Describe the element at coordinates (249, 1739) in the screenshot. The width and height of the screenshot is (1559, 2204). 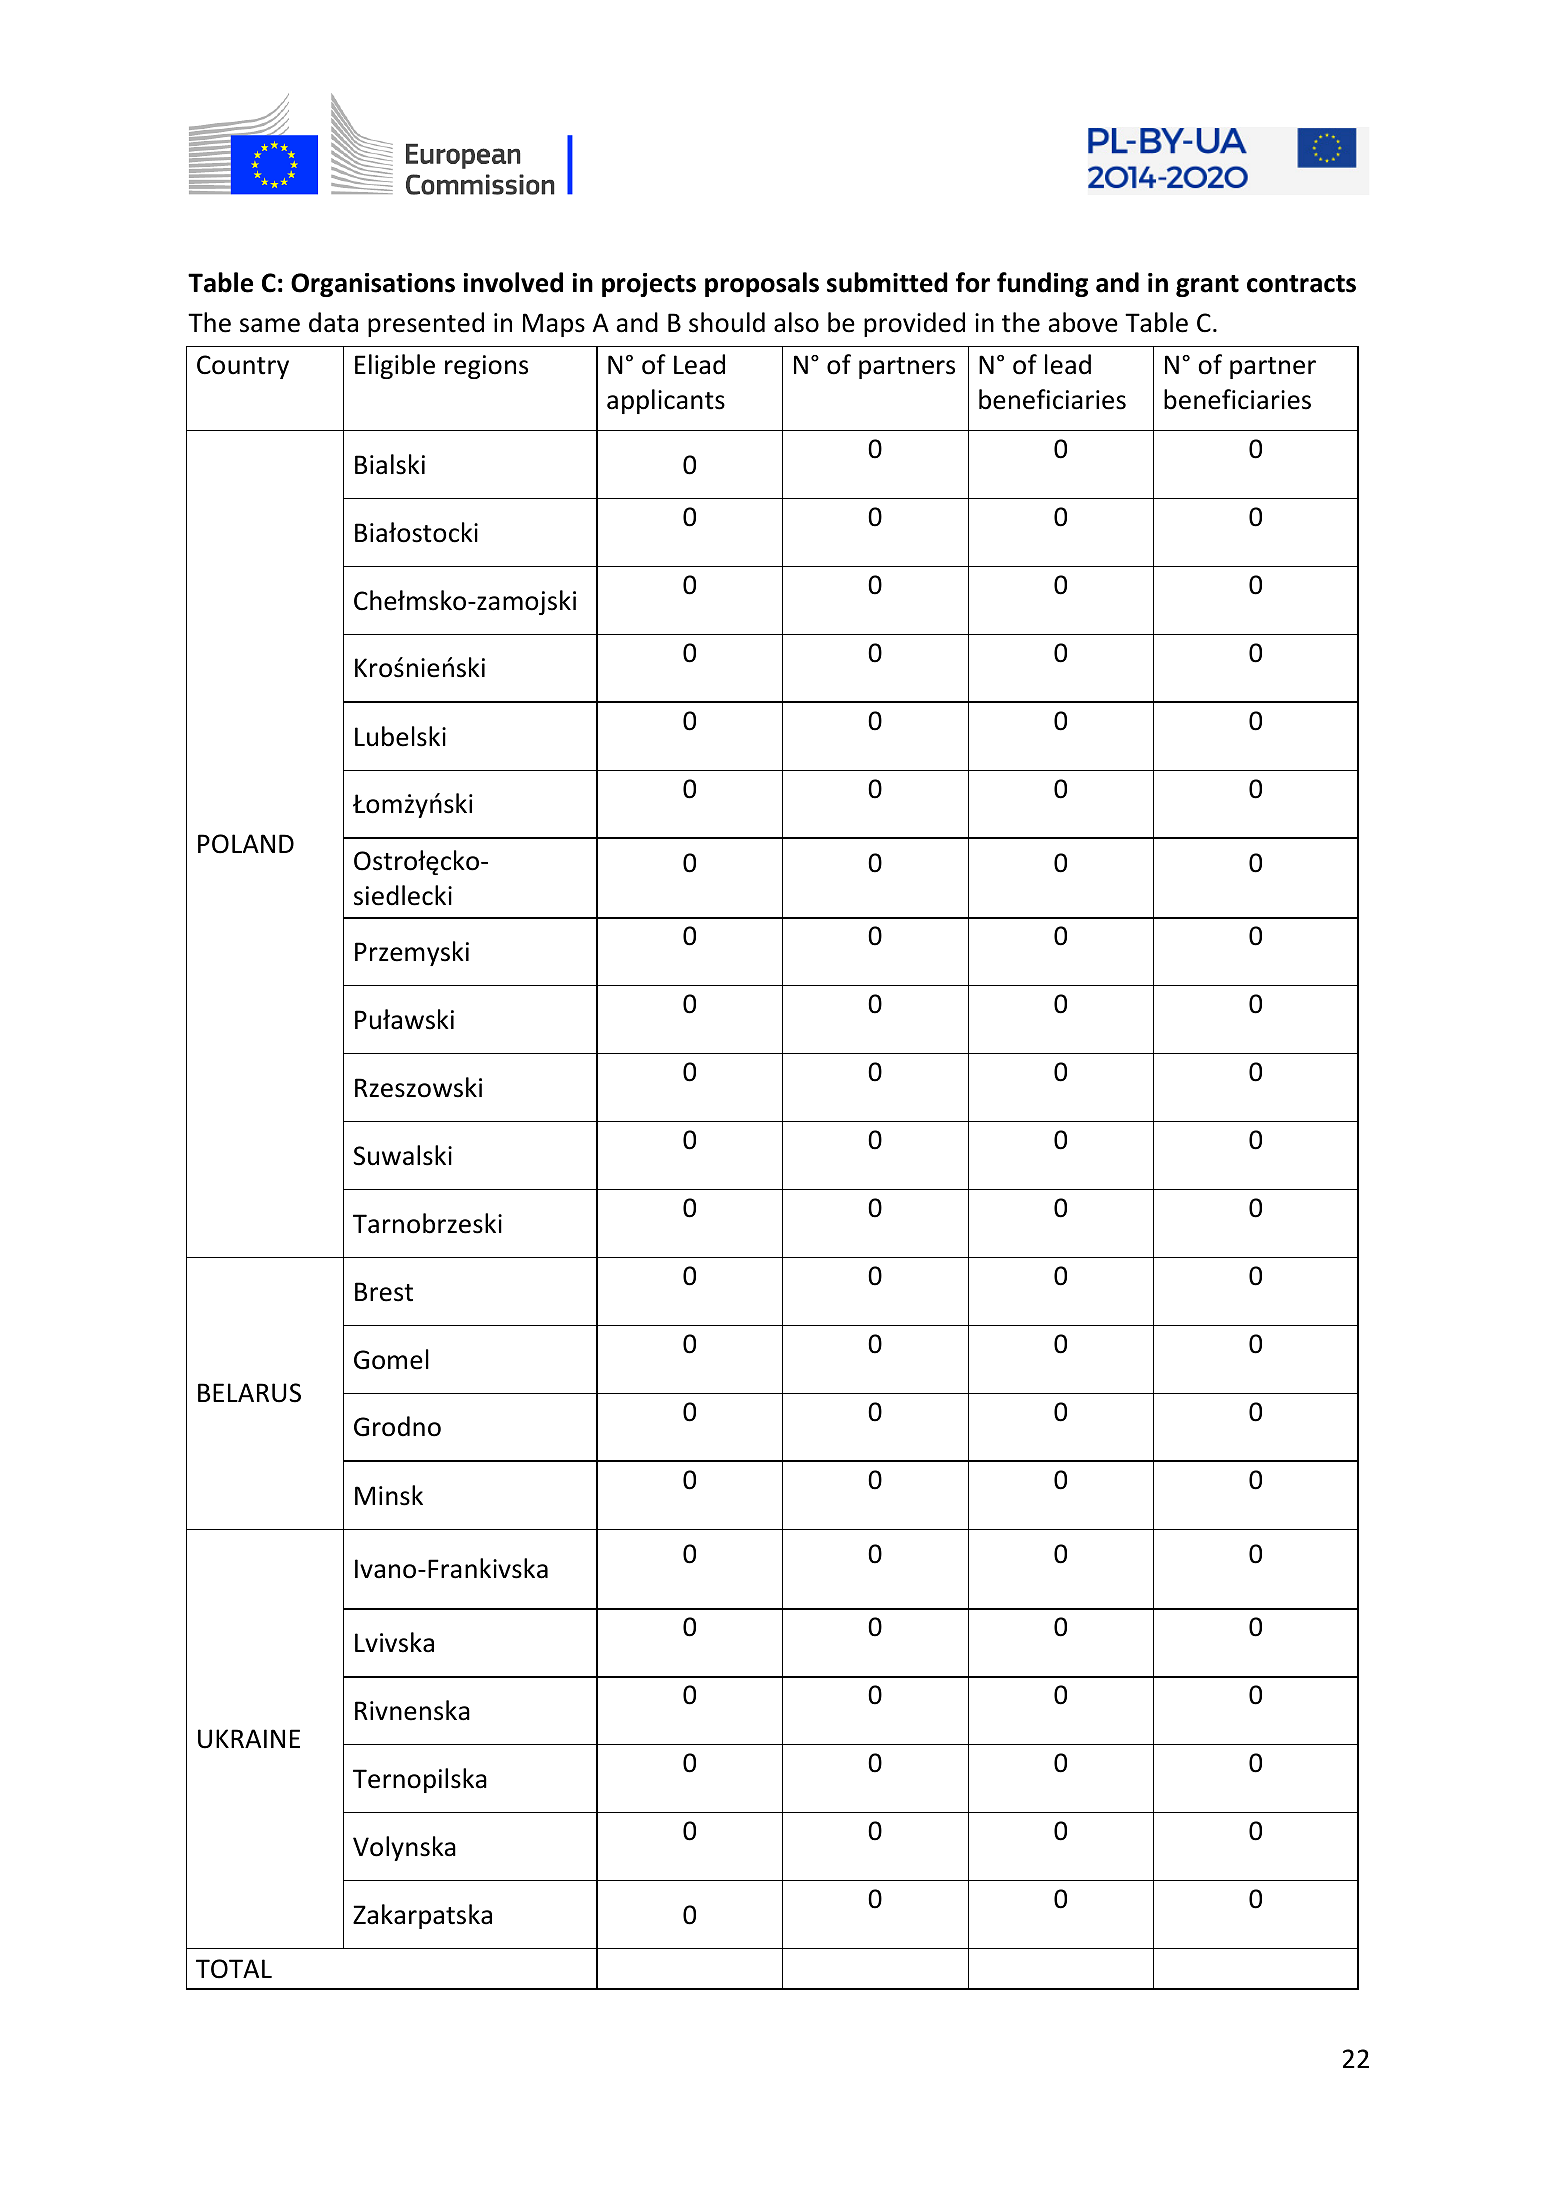
I see `UKRAINE` at that location.
